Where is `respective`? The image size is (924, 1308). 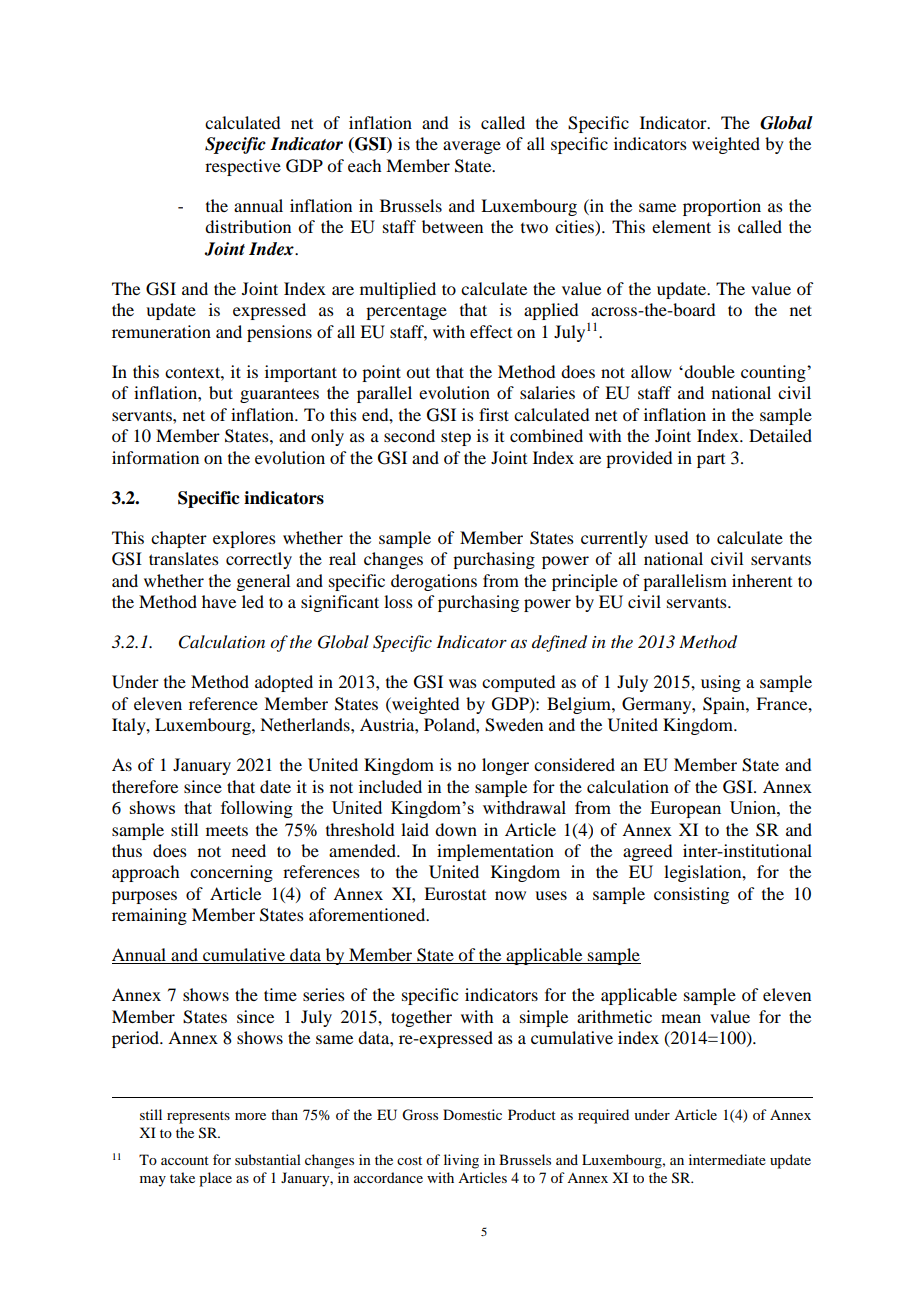 respective is located at coordinates (243, 167).
